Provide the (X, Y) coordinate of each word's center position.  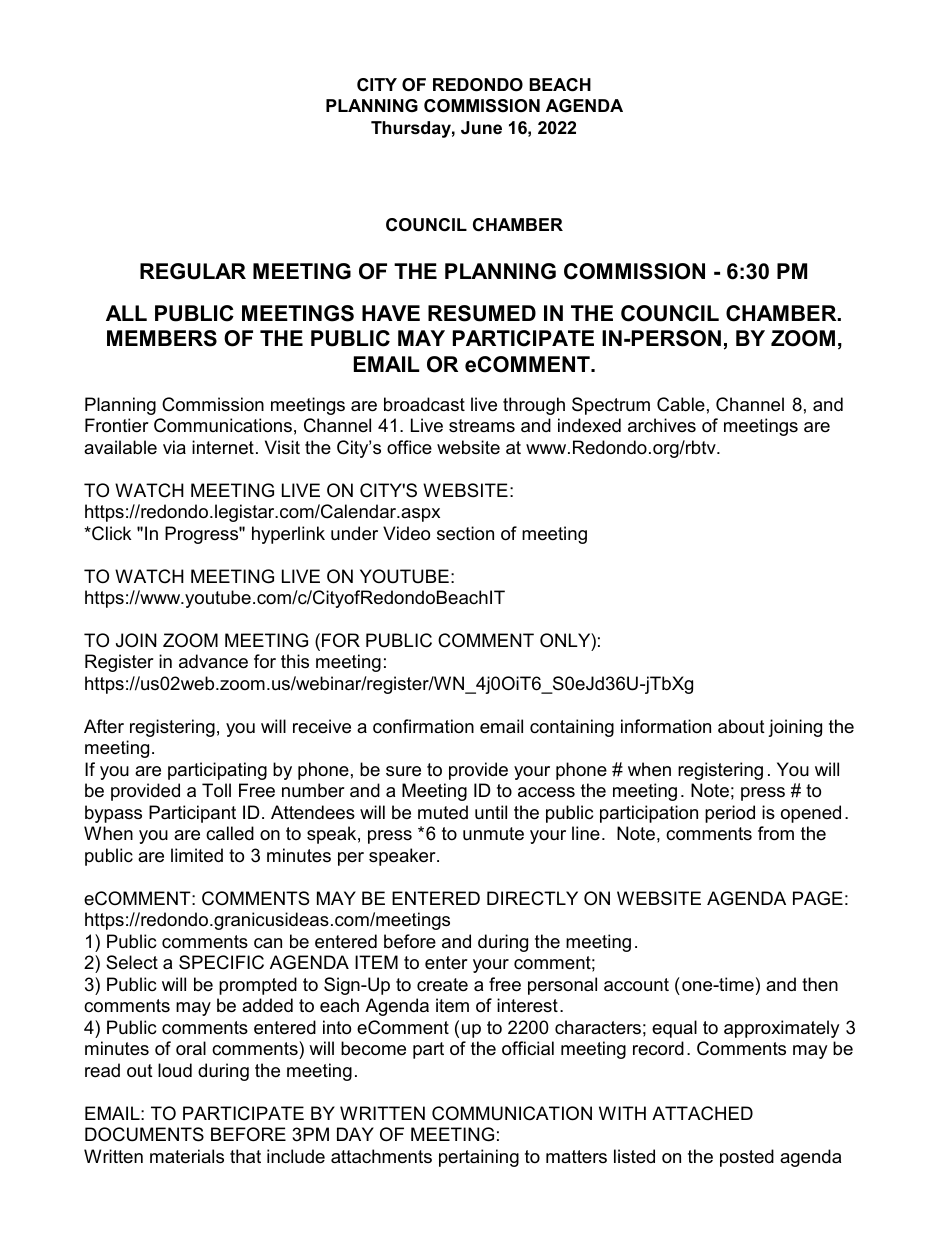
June (481, 127)
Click (110, 533)
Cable (681, 404)
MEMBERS (162, 338)
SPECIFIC (221, 962)
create (442, 985)
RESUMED (482, 313)
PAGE (818, 898)
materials (187, 1156)
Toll (216, 790)
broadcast (424, 404)
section (465, 533)
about (741, 726)
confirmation (423, 726)
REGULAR (193, 271)
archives (662, 425)
